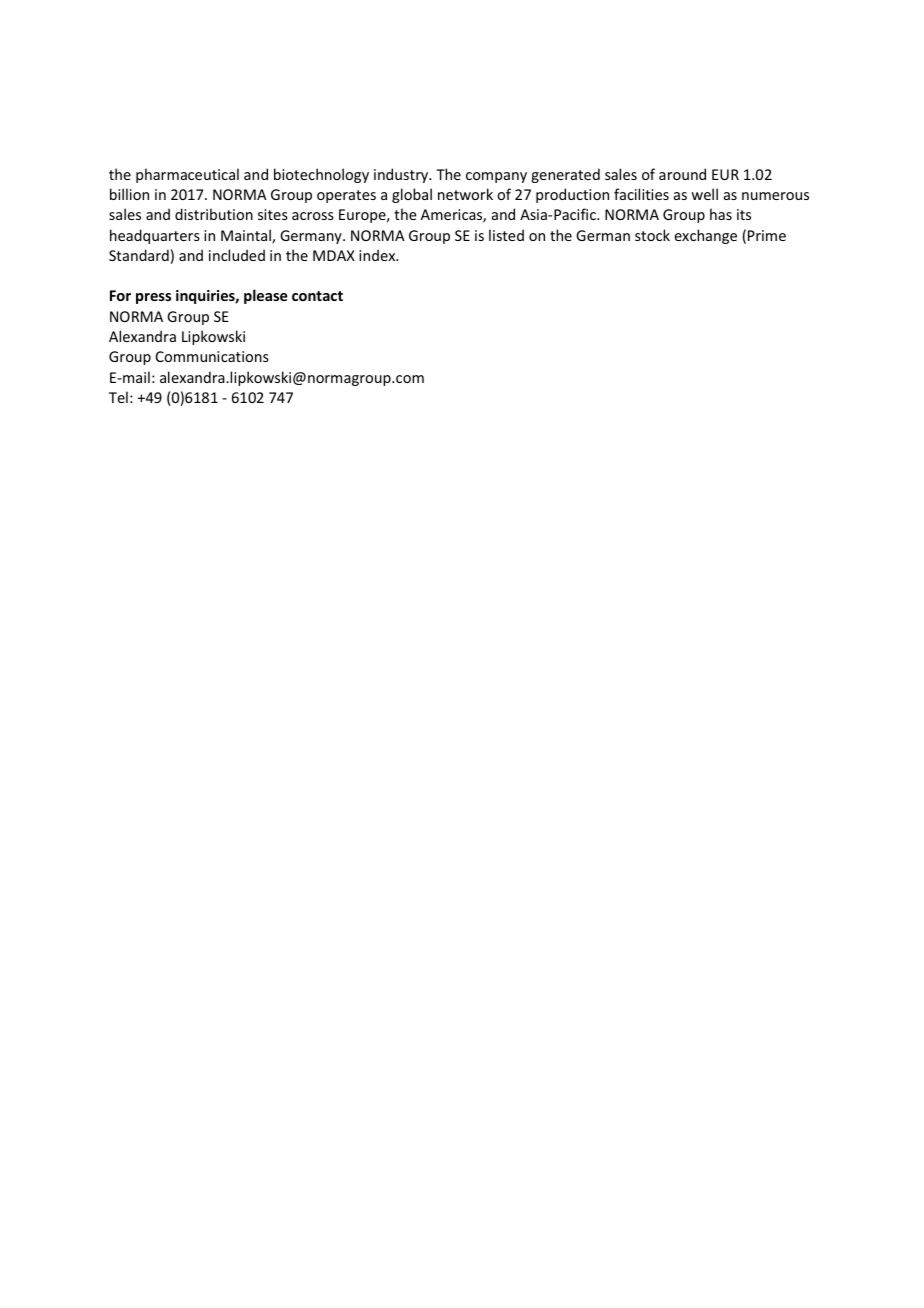 The image size is (924, 1308). Describe the element at coordinates (317, 296) in the document. I see `contact` at that location.
